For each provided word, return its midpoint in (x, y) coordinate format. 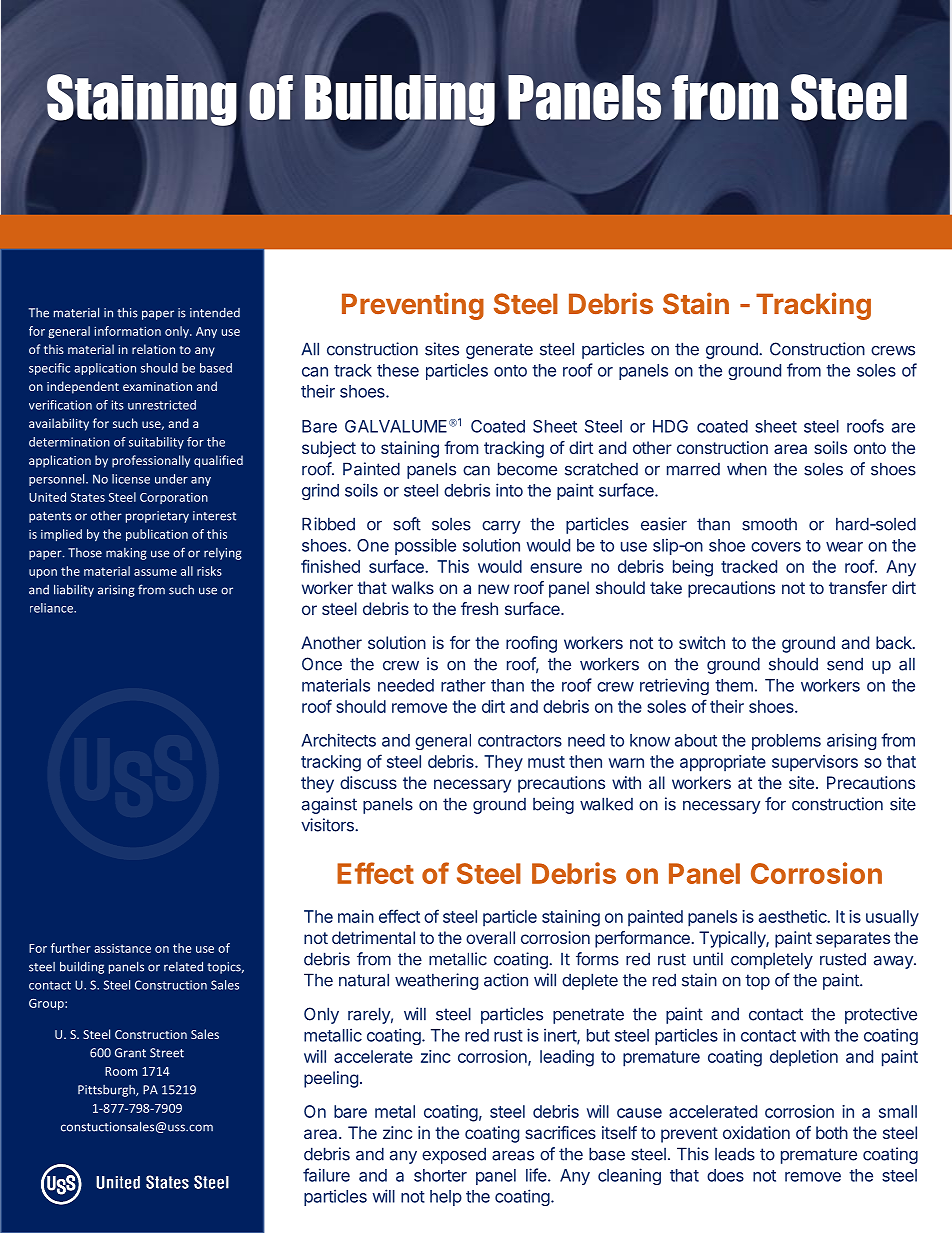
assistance (122, 948)
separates (853, 940)
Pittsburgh (107, 1091)
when (747, 469)
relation (153, 349)
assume (155, 572)
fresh (479, 608)
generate (499, 351)
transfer (858, 587)
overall (490, 937)
